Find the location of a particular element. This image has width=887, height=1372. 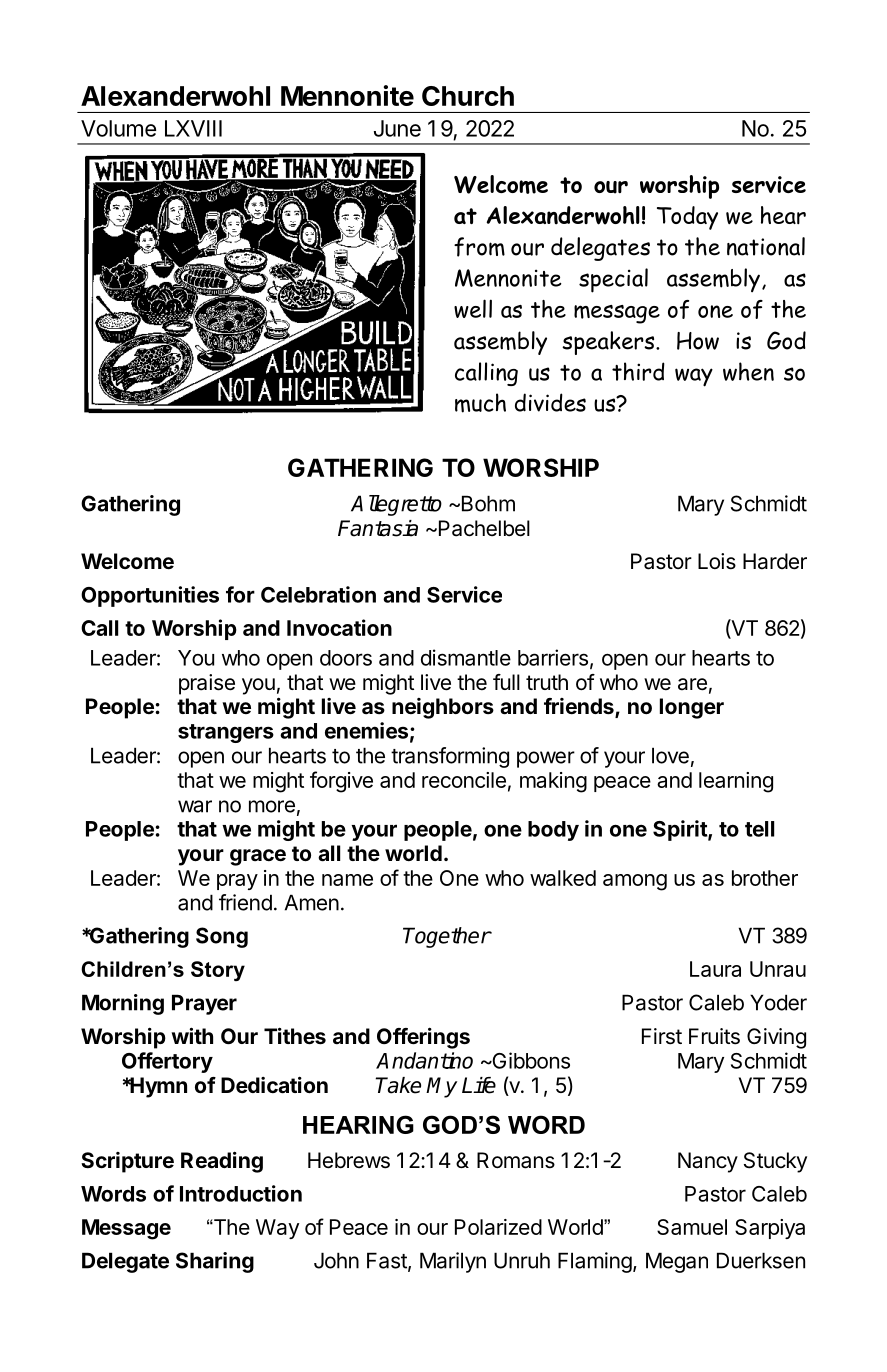

grace is located at coordinates (258, 857).
